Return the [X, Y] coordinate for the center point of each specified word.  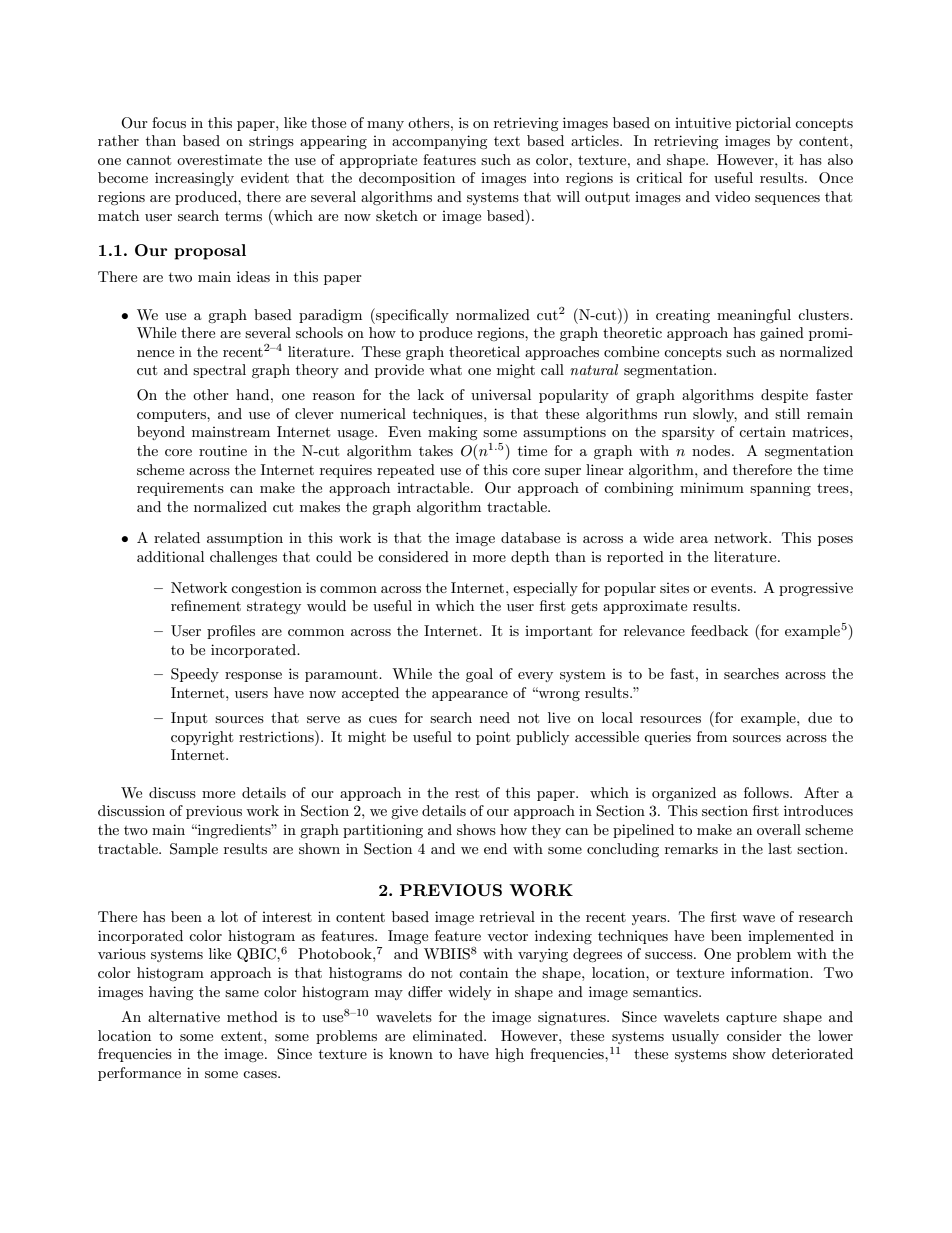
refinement [206, 605]
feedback [719, 630]
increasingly [194, 179]
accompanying [440, 142]
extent [243, 1036]
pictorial [763, 124]
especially [545, 589]
